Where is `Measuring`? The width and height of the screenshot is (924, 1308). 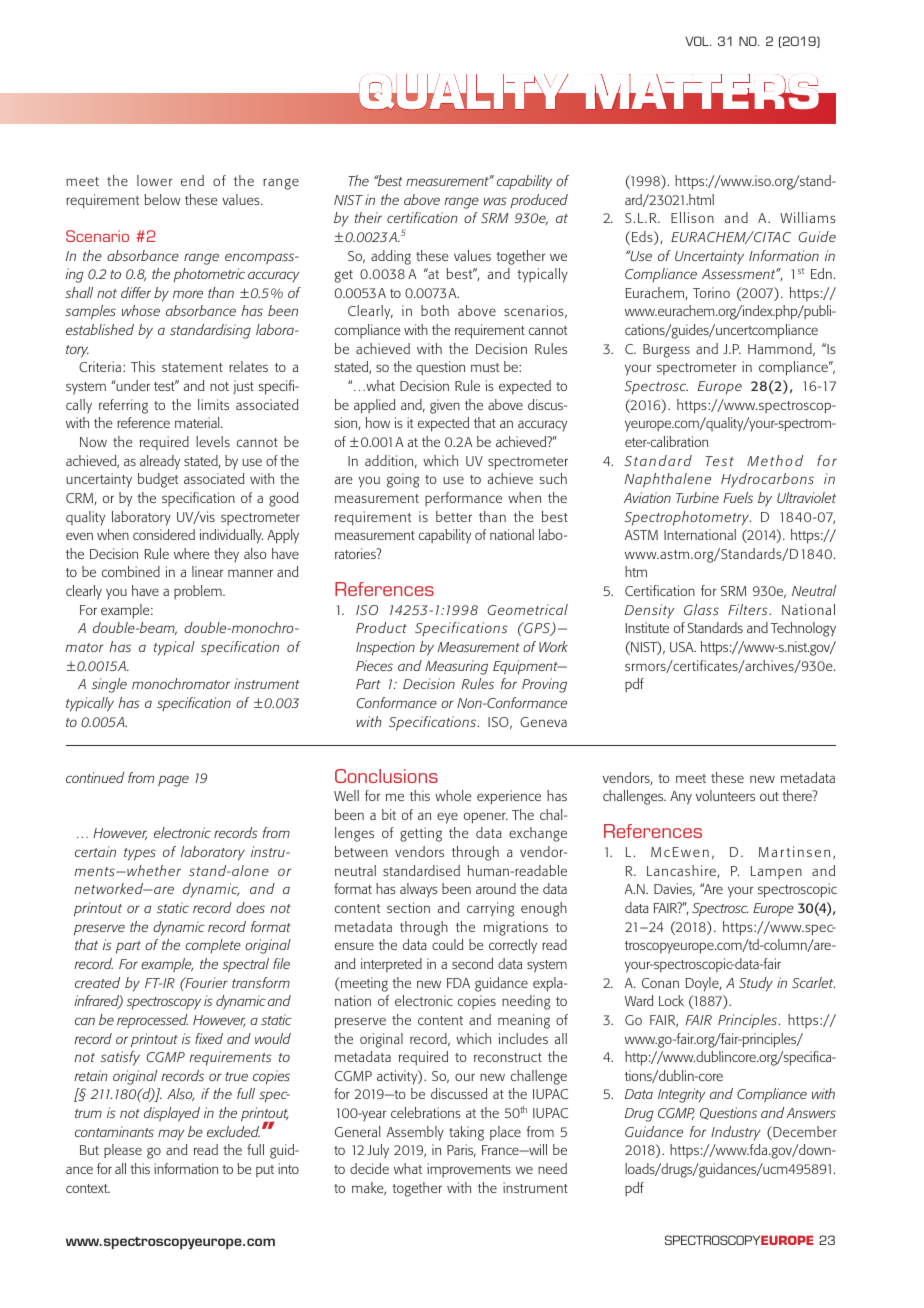
Measuring is located at coordinates (456, 667).
